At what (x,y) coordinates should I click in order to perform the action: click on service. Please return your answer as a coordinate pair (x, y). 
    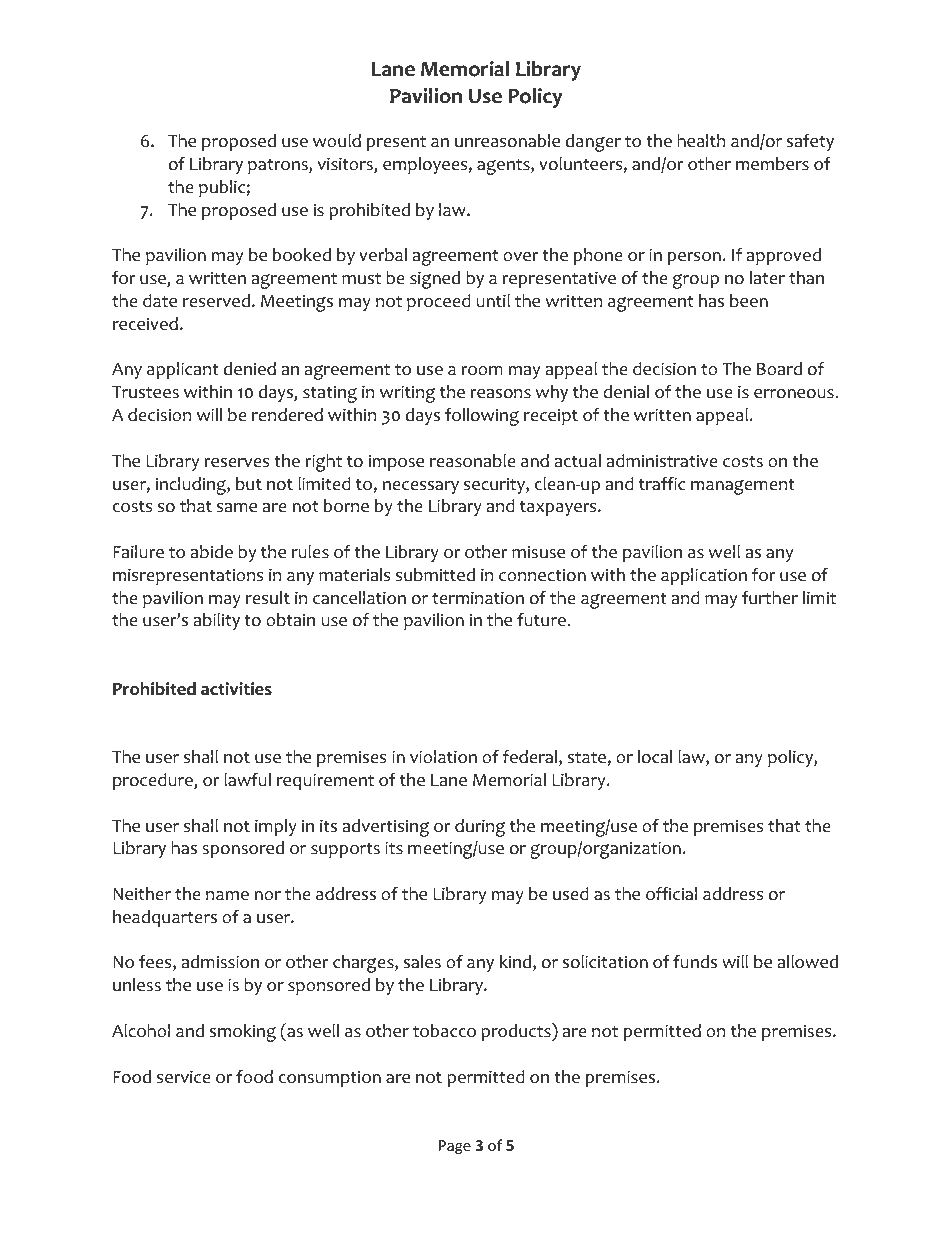
    Looking at the image, I should click on (184, 1077).
